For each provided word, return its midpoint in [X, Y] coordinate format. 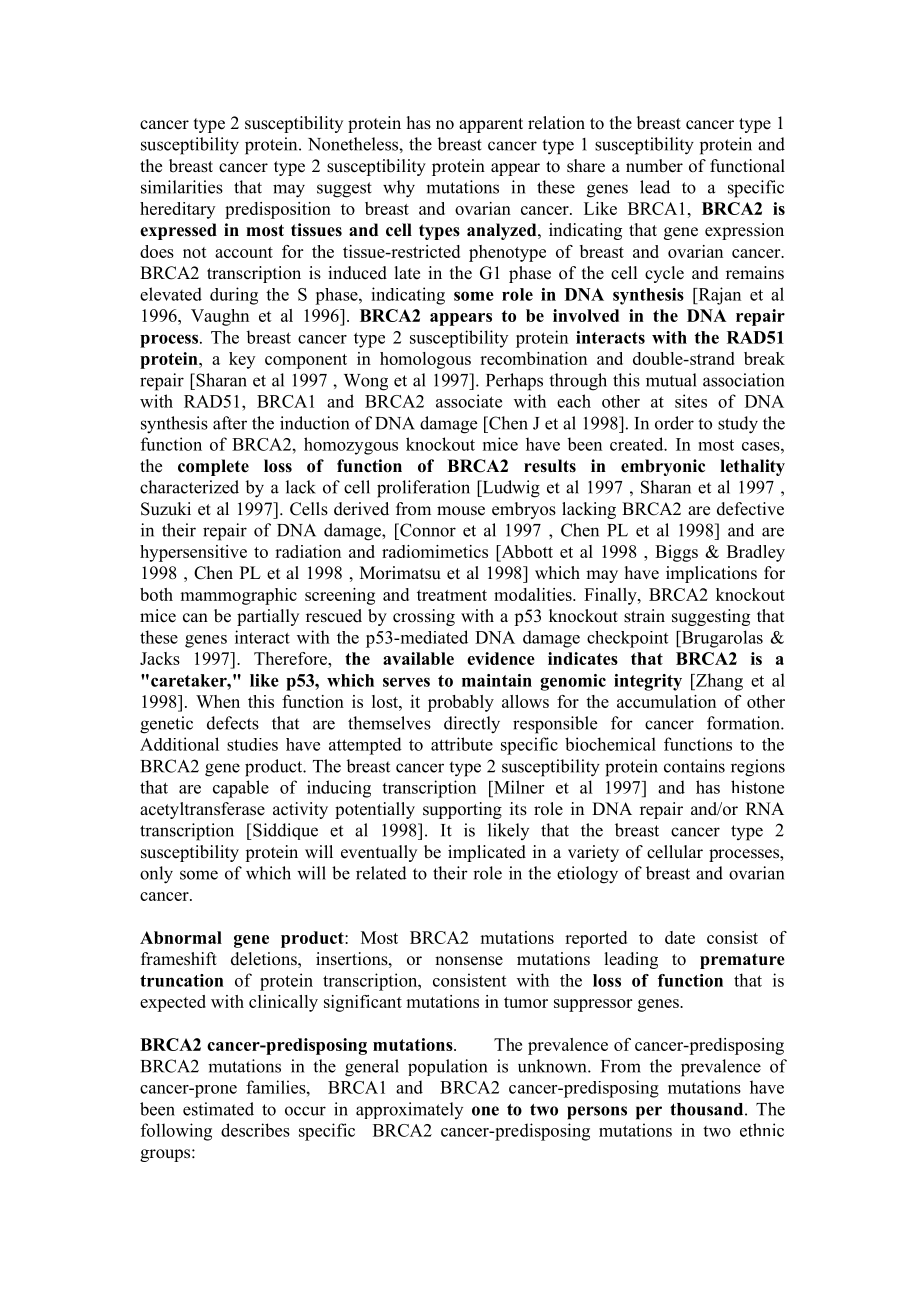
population [447, 1067]
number [654, 166]
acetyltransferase [202, 810]
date [680, 937]
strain [644, 616]
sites [691, 401]
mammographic [238, 596]
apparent [491, 125]
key [242, 360]
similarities [182, 187]
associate [469, 401]
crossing [424, 617]
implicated [487, 853]
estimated [218, 1109]
